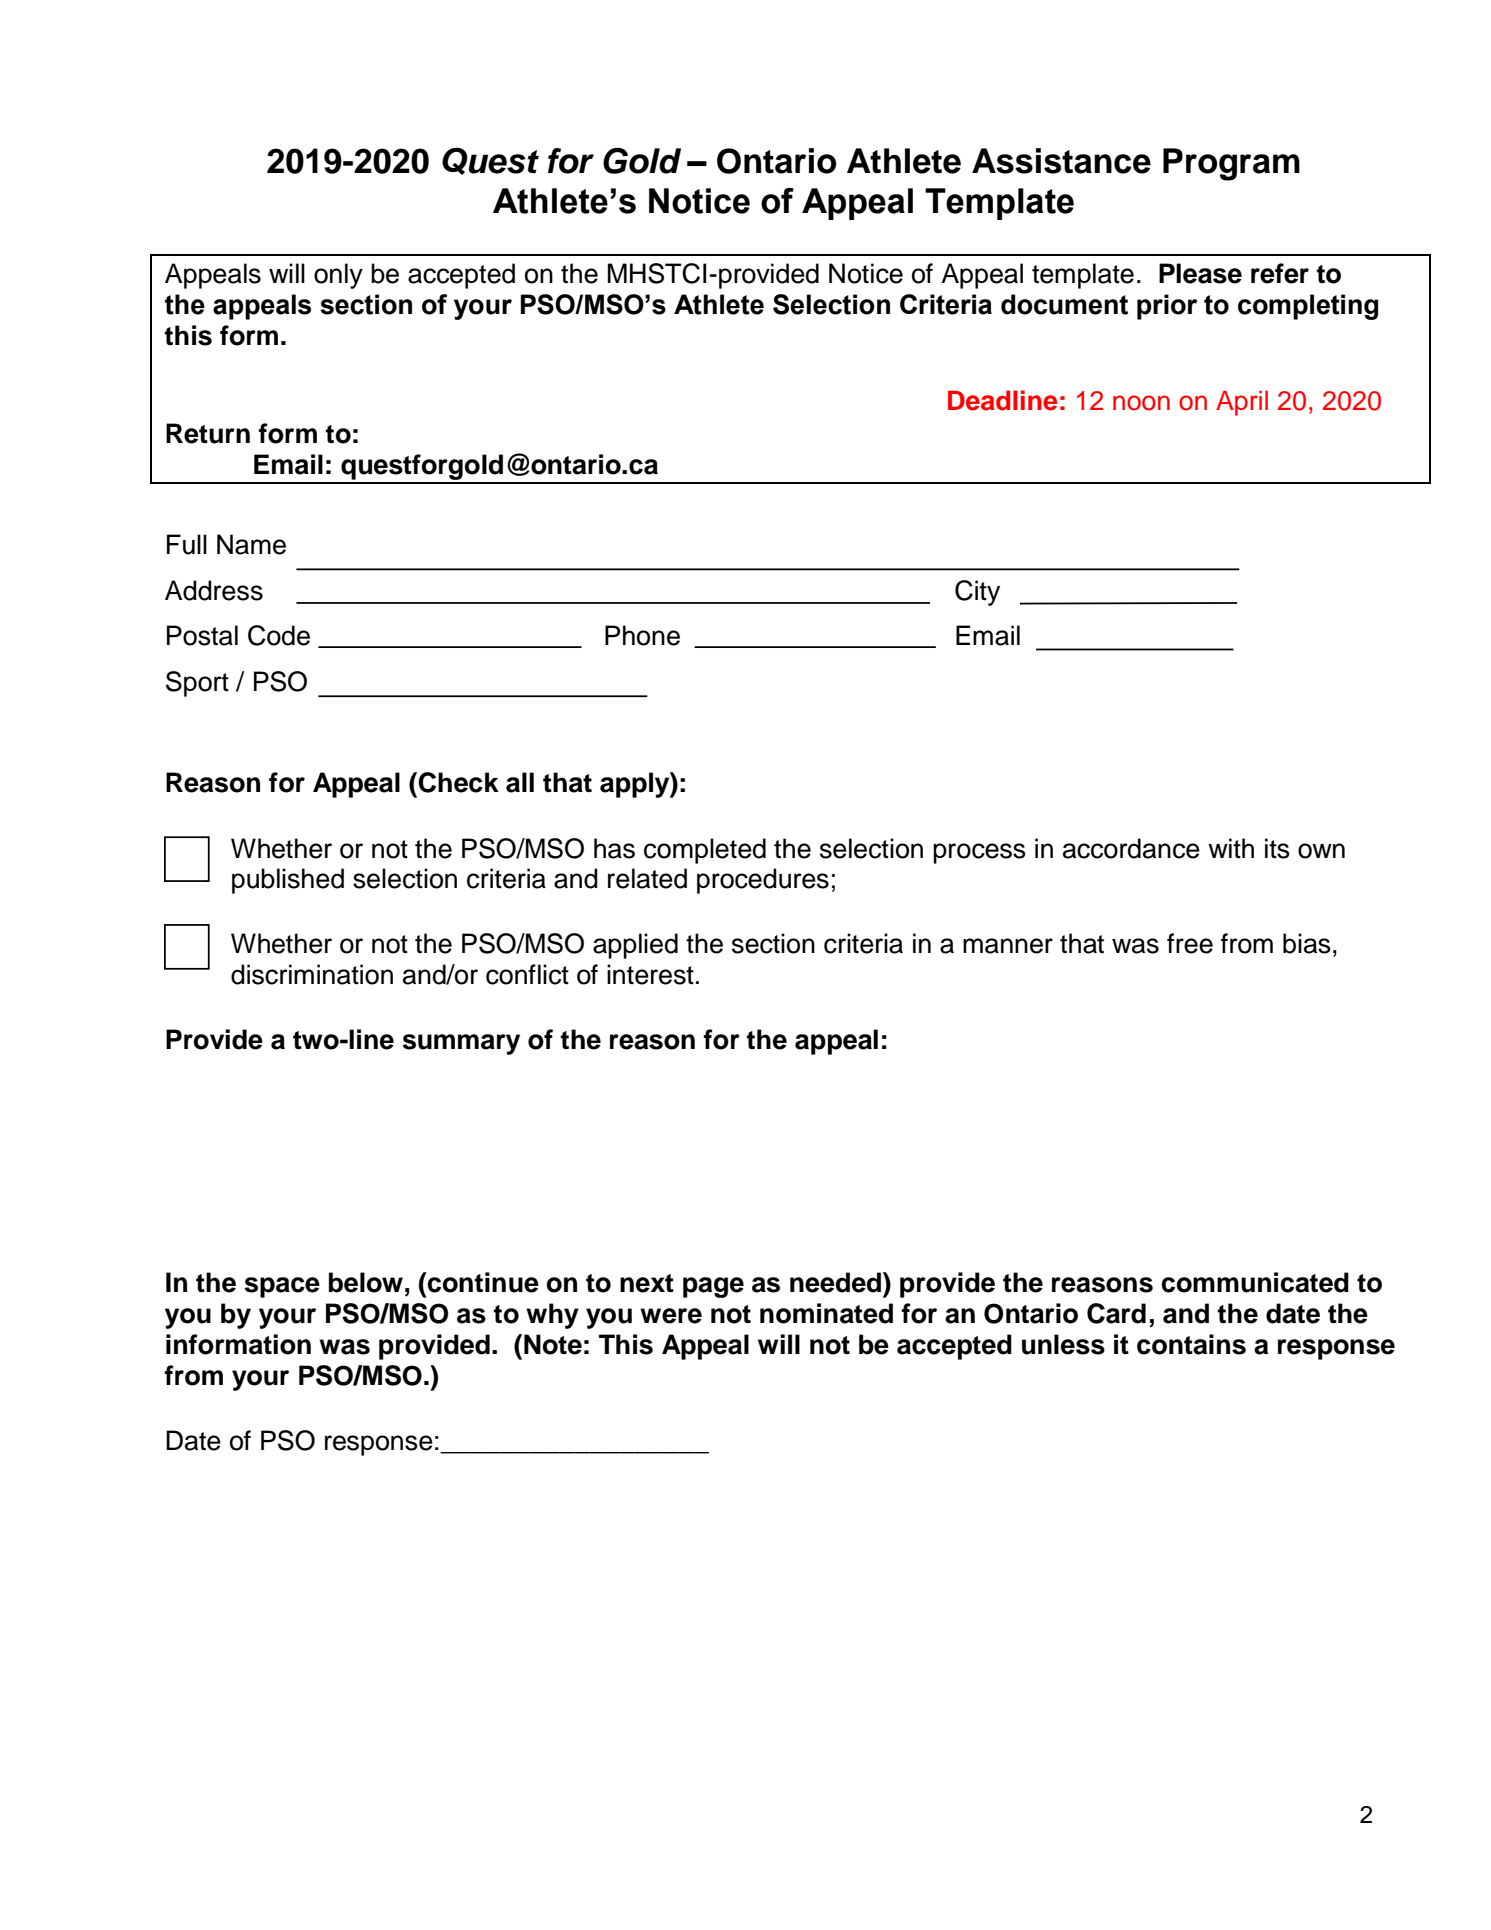  I want to click on space, so click(282, 1287).
